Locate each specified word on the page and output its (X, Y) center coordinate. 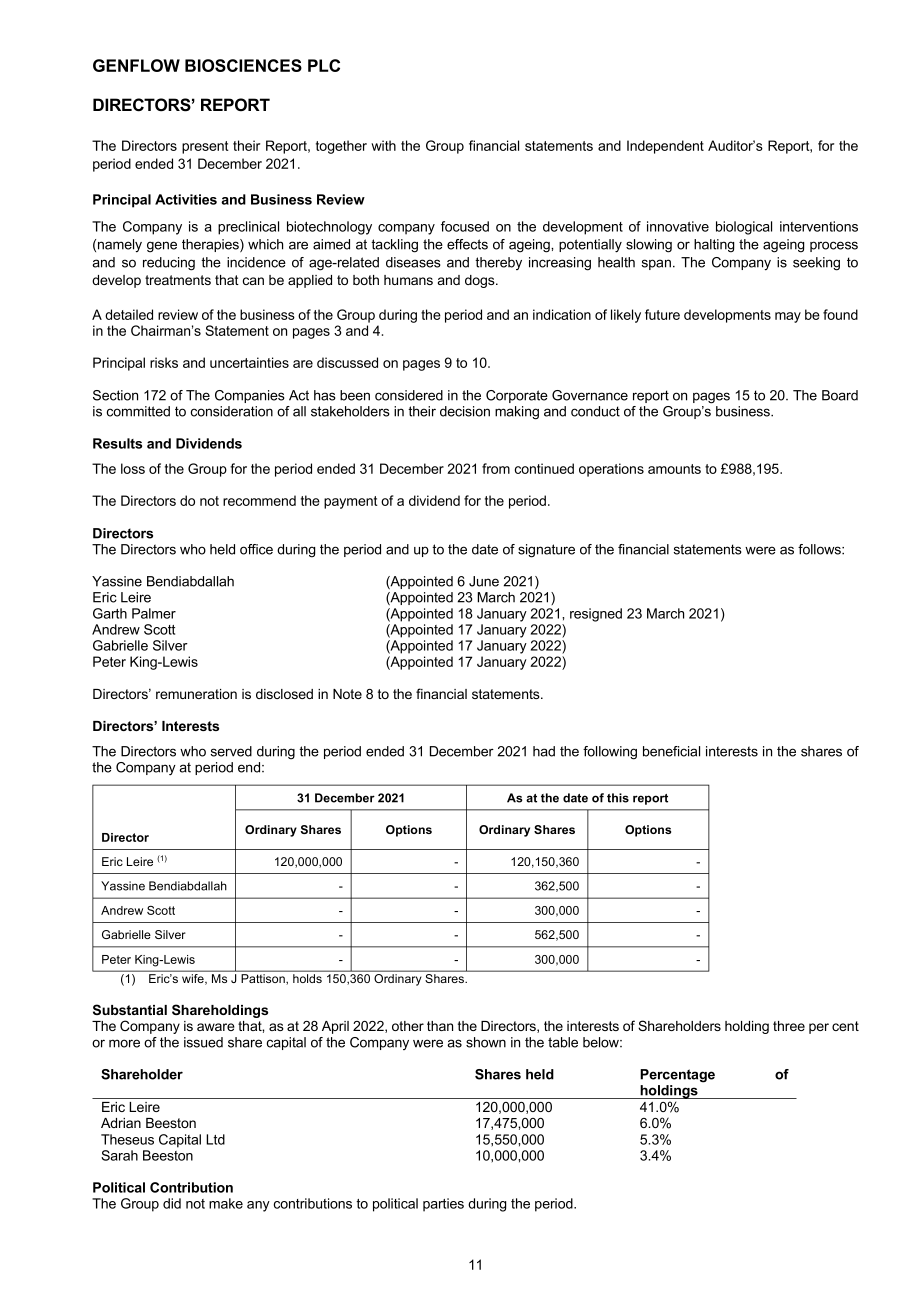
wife (194, 979)
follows (820, 549)
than (440, 1026)
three (789, 1026)
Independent (665, 147)
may (788, 317)
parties (443, 1205)
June (484, 581)
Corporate (517, 396)
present (205, 147)
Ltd (215, 1139)
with (383, 145)
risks (164, 362)
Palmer (154, 613)
